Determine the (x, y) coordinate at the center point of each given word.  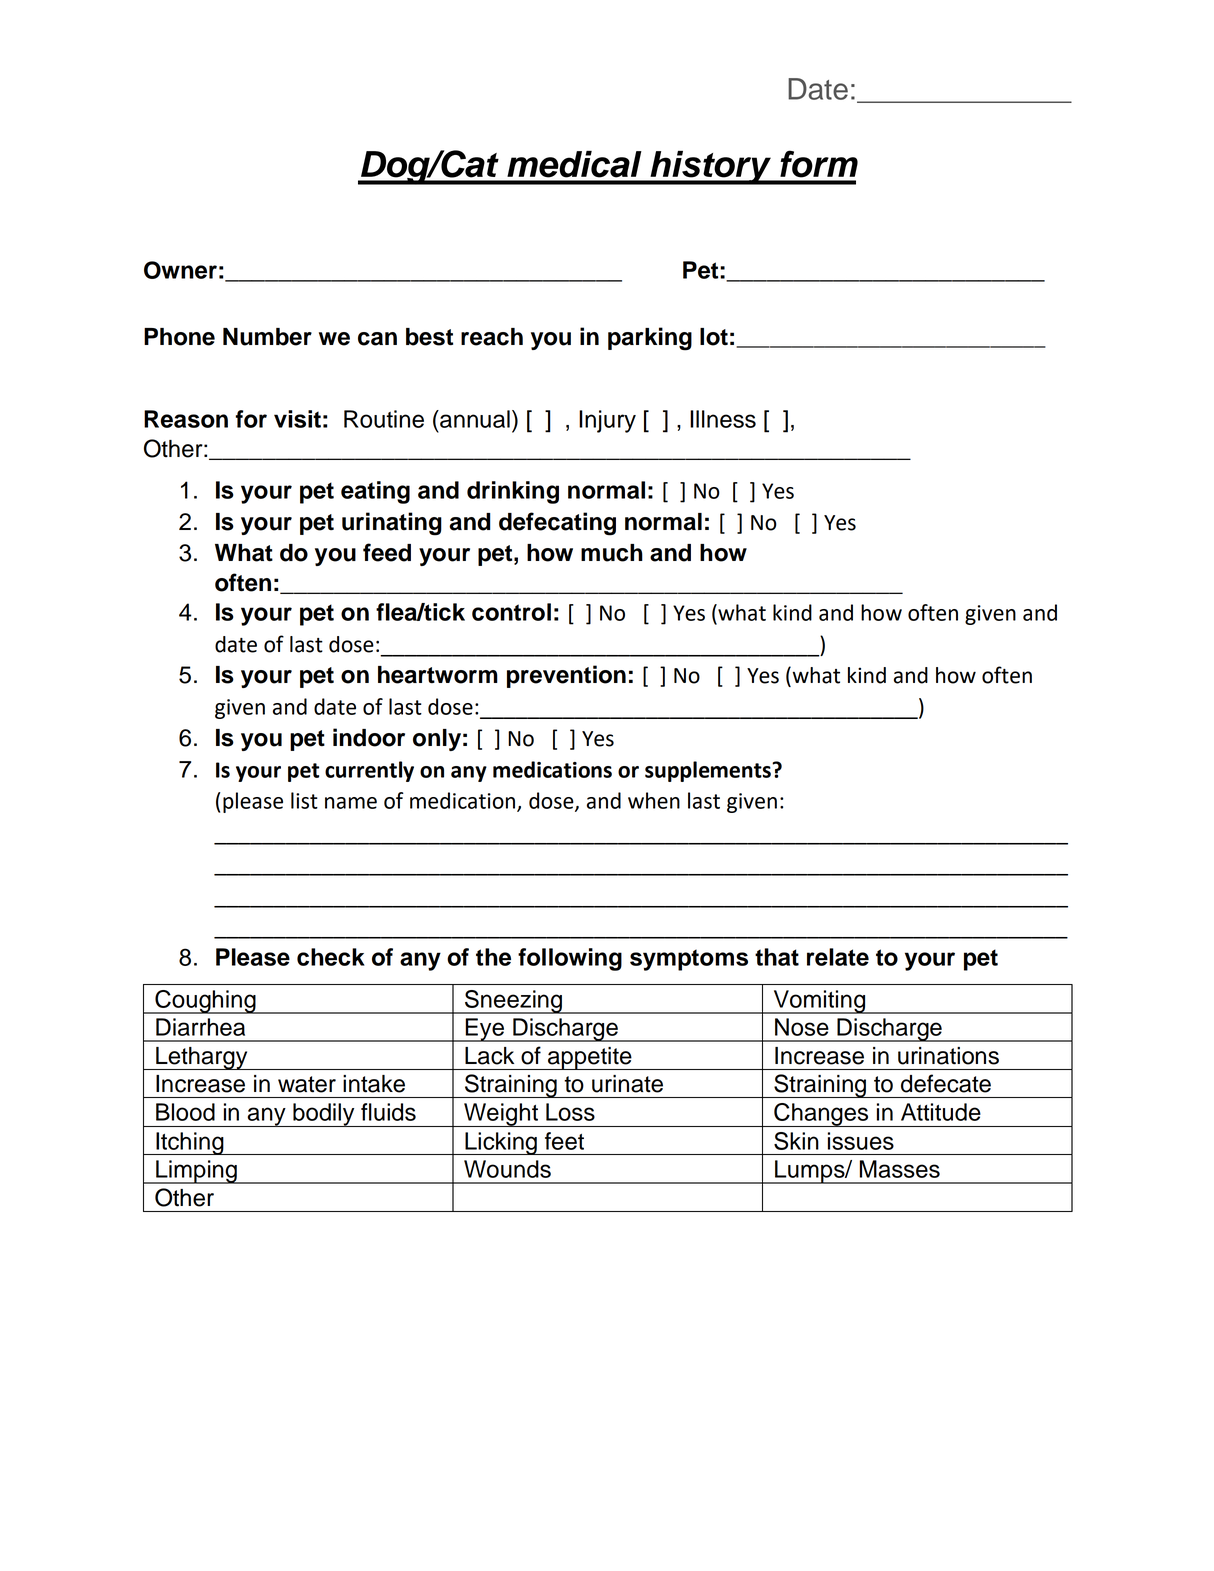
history (710, 168)
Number (267, 337)
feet (564, 1141)
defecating (557, 524)
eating (375, 492)
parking (650, 339)
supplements (709, 771)
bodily (324, 1115)
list (304, 800)
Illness (723, 419)
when (654, 800)
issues (861, 1141)
